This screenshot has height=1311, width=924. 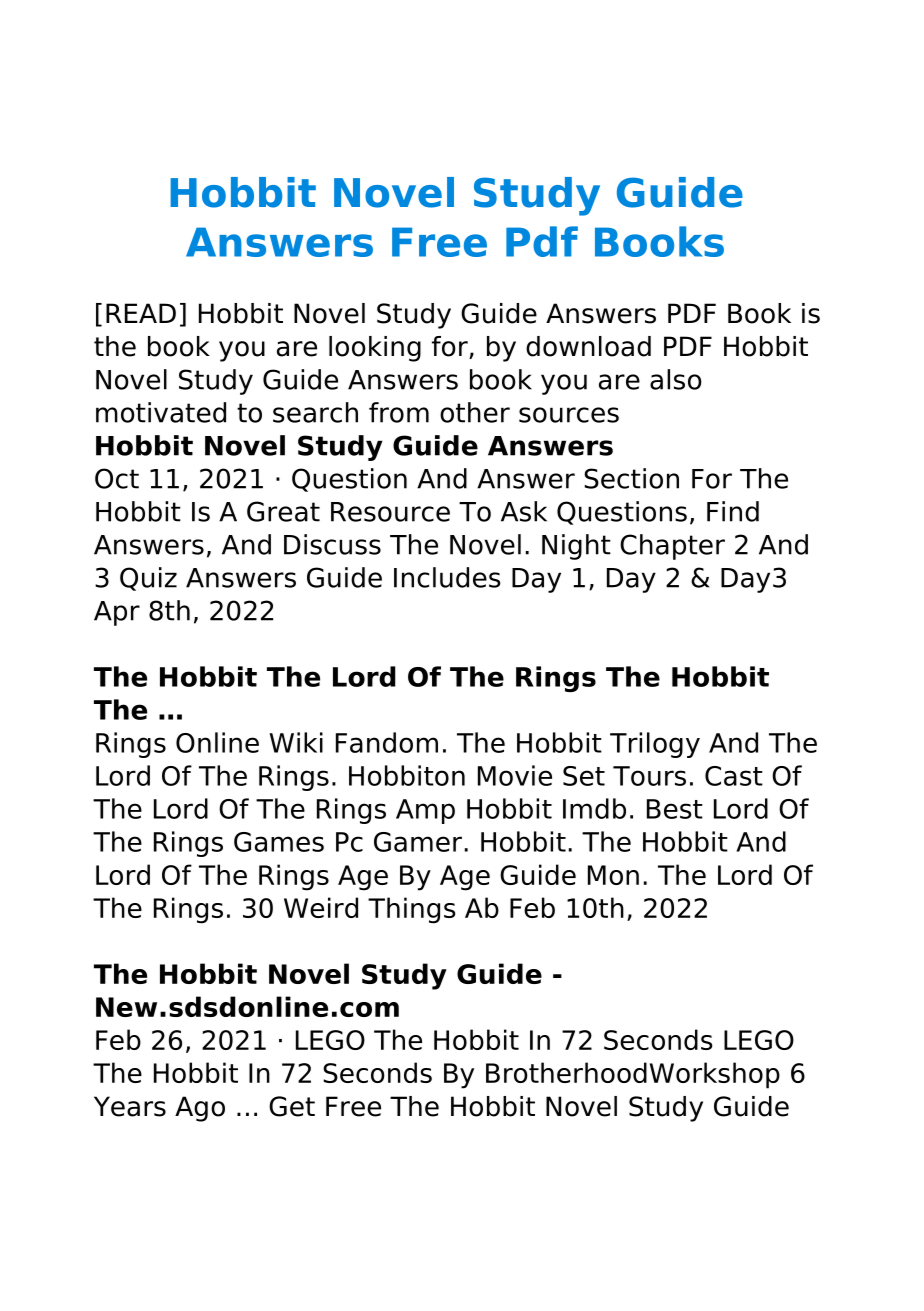 I want to click on Wiki, so click(x=296, y=742).
